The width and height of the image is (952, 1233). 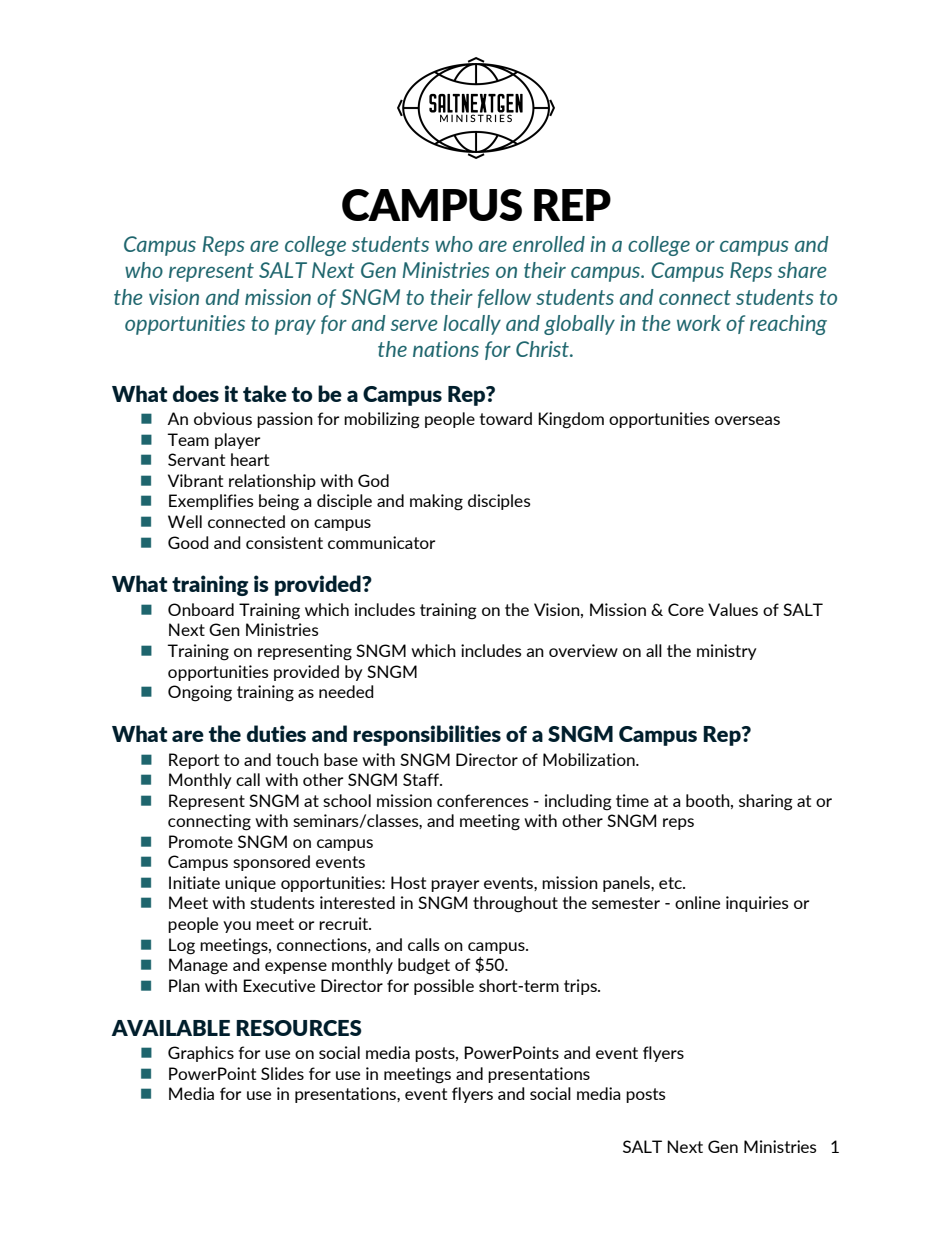 What do you see at coordinates (414, 325) in the image?
I see `serve` at bounding box center [414, 325].
